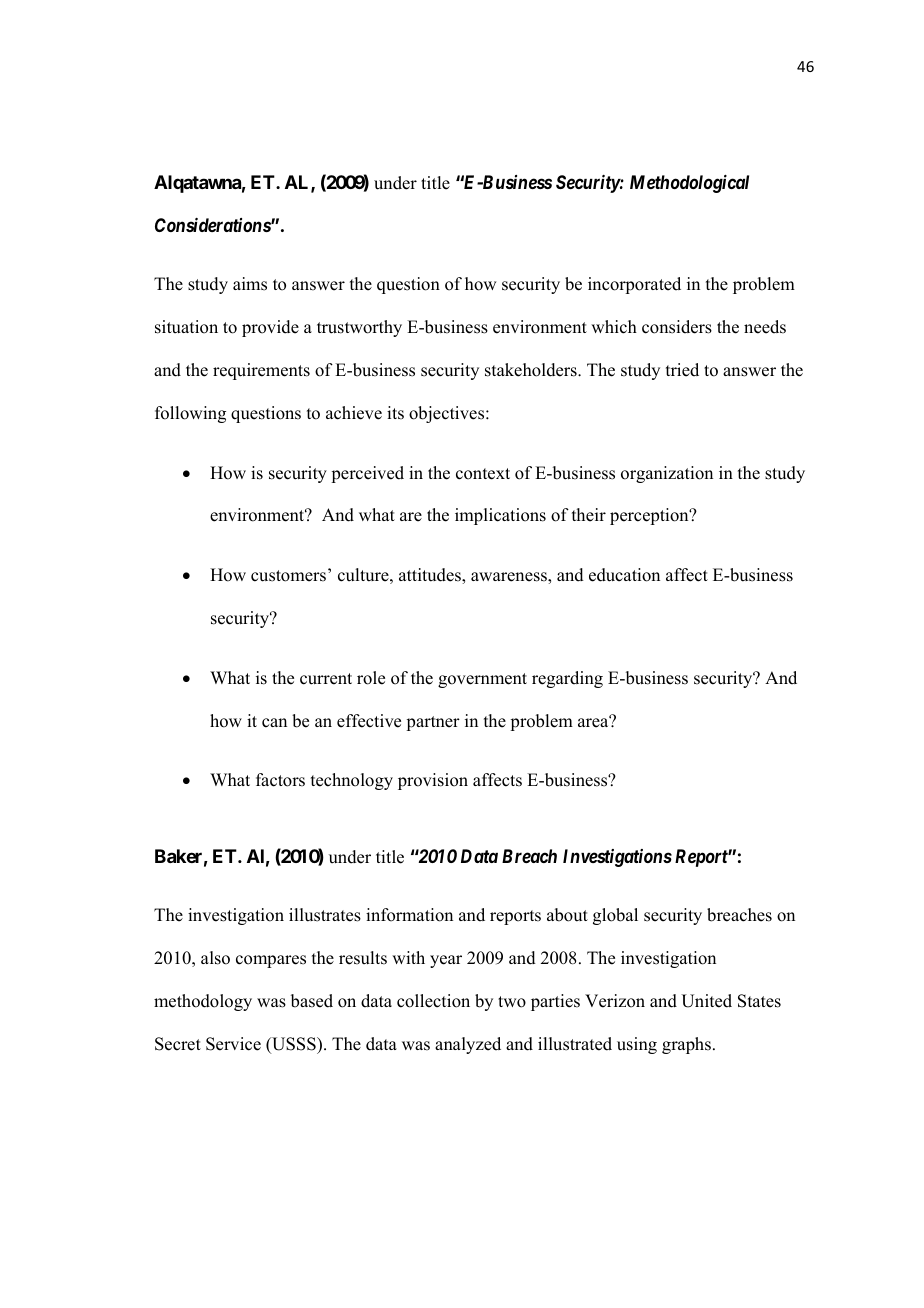  Describe the element at coordinates (634, 285) in the screenshot. I see `incorporated` at that location.
